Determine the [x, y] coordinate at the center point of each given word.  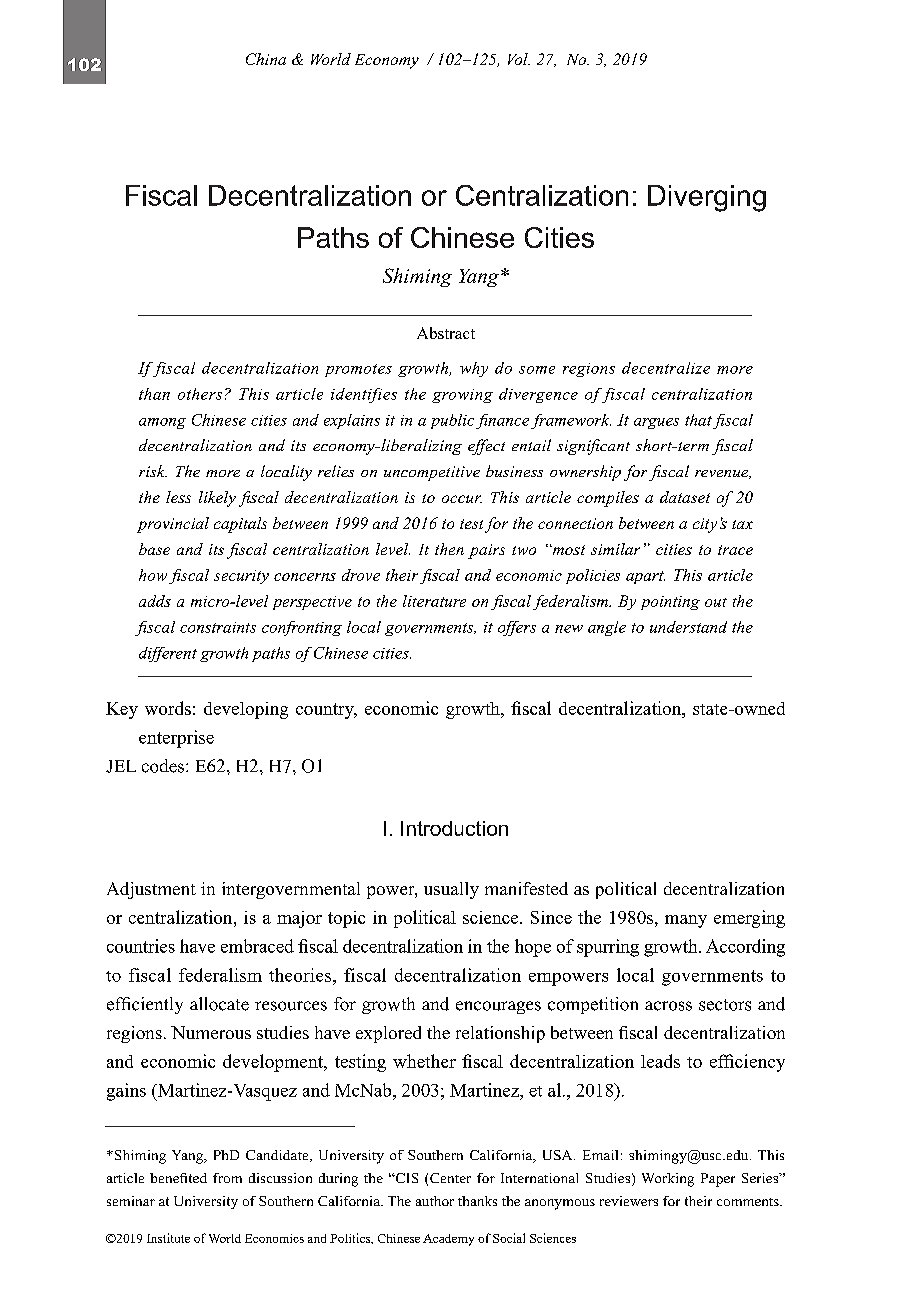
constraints [218, 627]
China [266, 59]
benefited [178, 1178]
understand [688, 627]
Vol [519, 59]
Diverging [707, 198]
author [435, 1201]
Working [668, 1180]
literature [434, 601]
